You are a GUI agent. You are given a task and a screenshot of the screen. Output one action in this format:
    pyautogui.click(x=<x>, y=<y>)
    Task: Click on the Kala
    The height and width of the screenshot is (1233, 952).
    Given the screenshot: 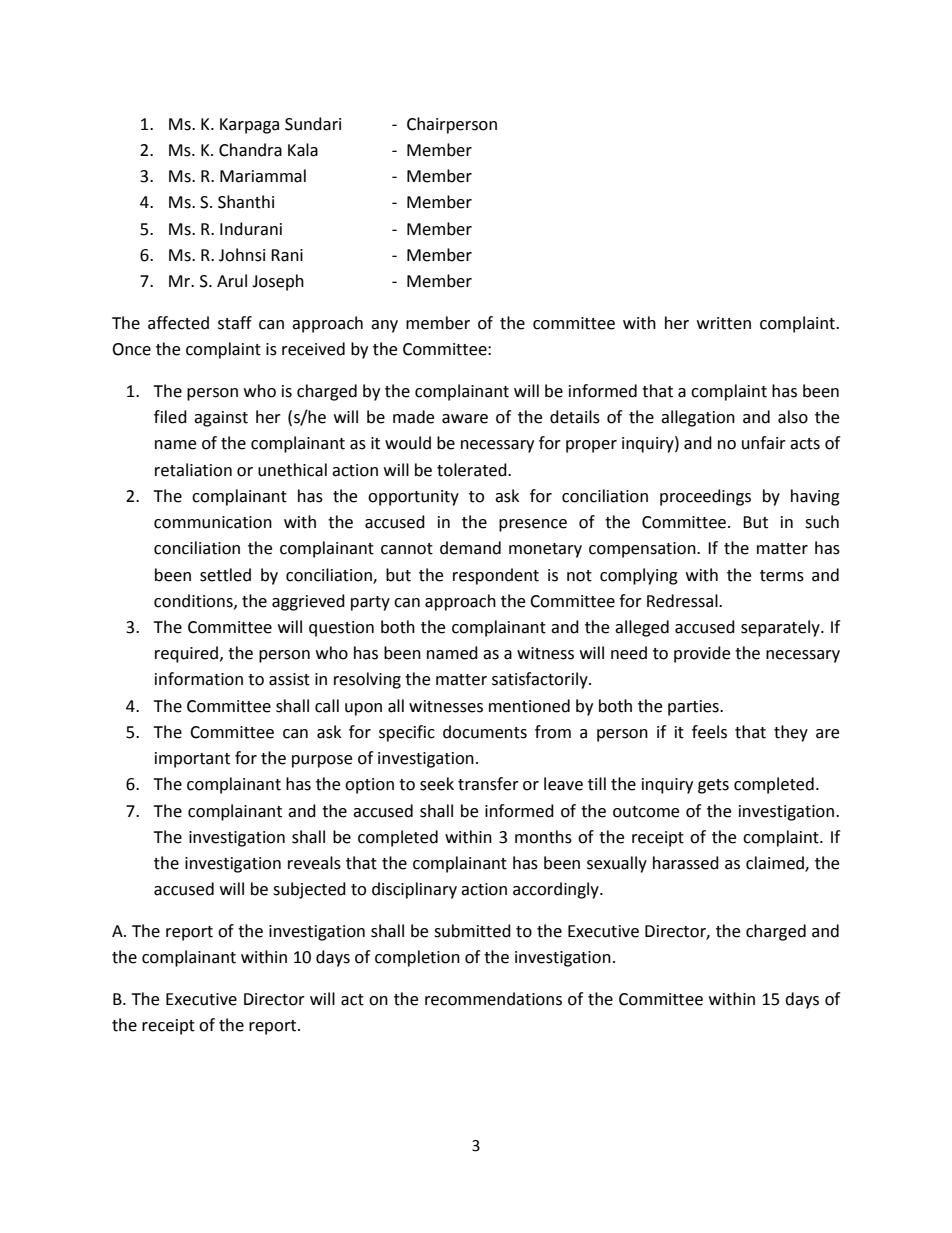 What is the action you would take?
    pyautogui.click(x=303, y=150)
